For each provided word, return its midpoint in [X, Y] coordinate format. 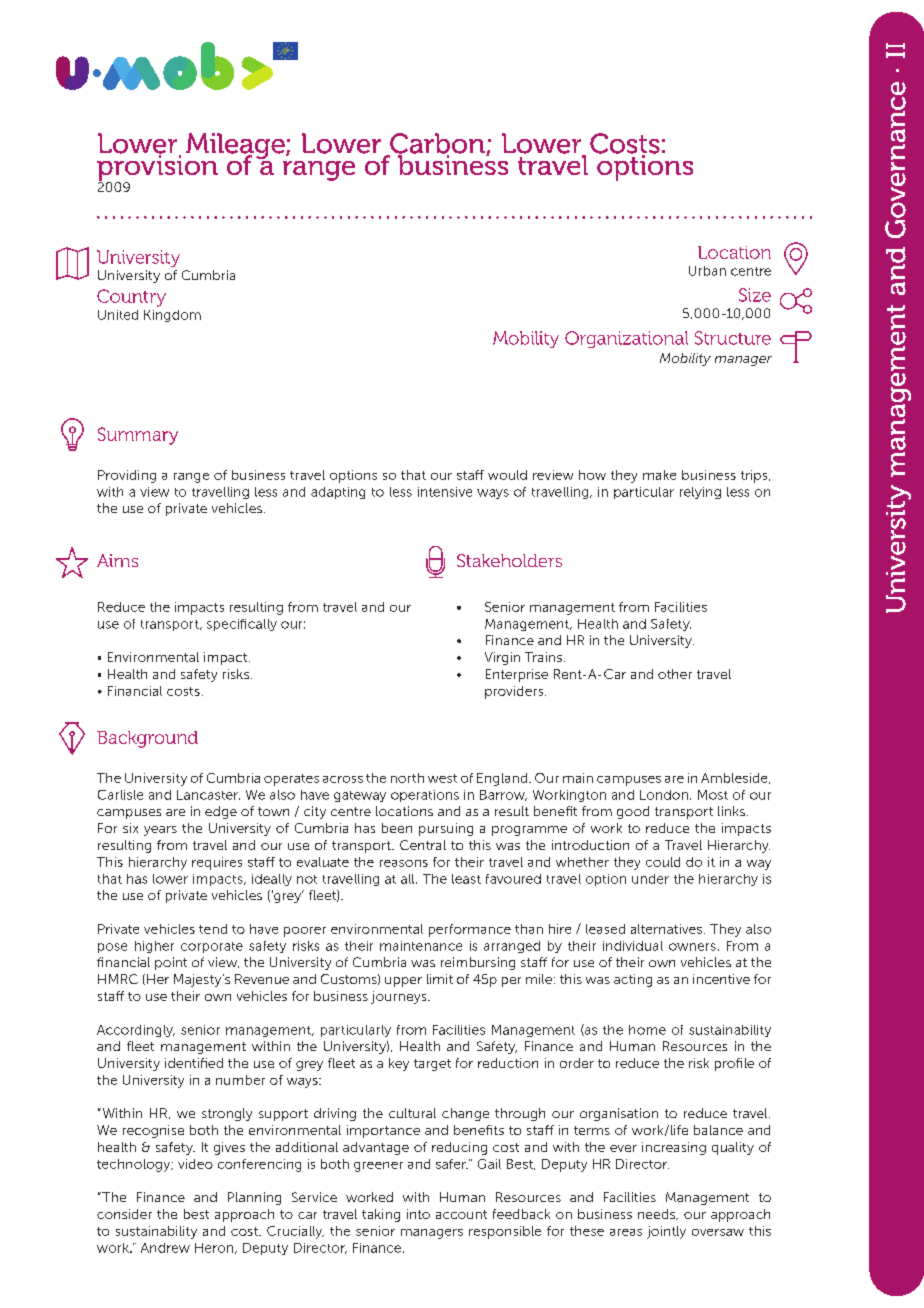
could [663, 862]
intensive [445, 492]
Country [131, 298]
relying [700, 493]
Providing [127, 476]
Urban [707, 271]
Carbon [437, 144]
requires [217, 863]
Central [423, 845]
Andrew [165, 1248]
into [418, 1214]
